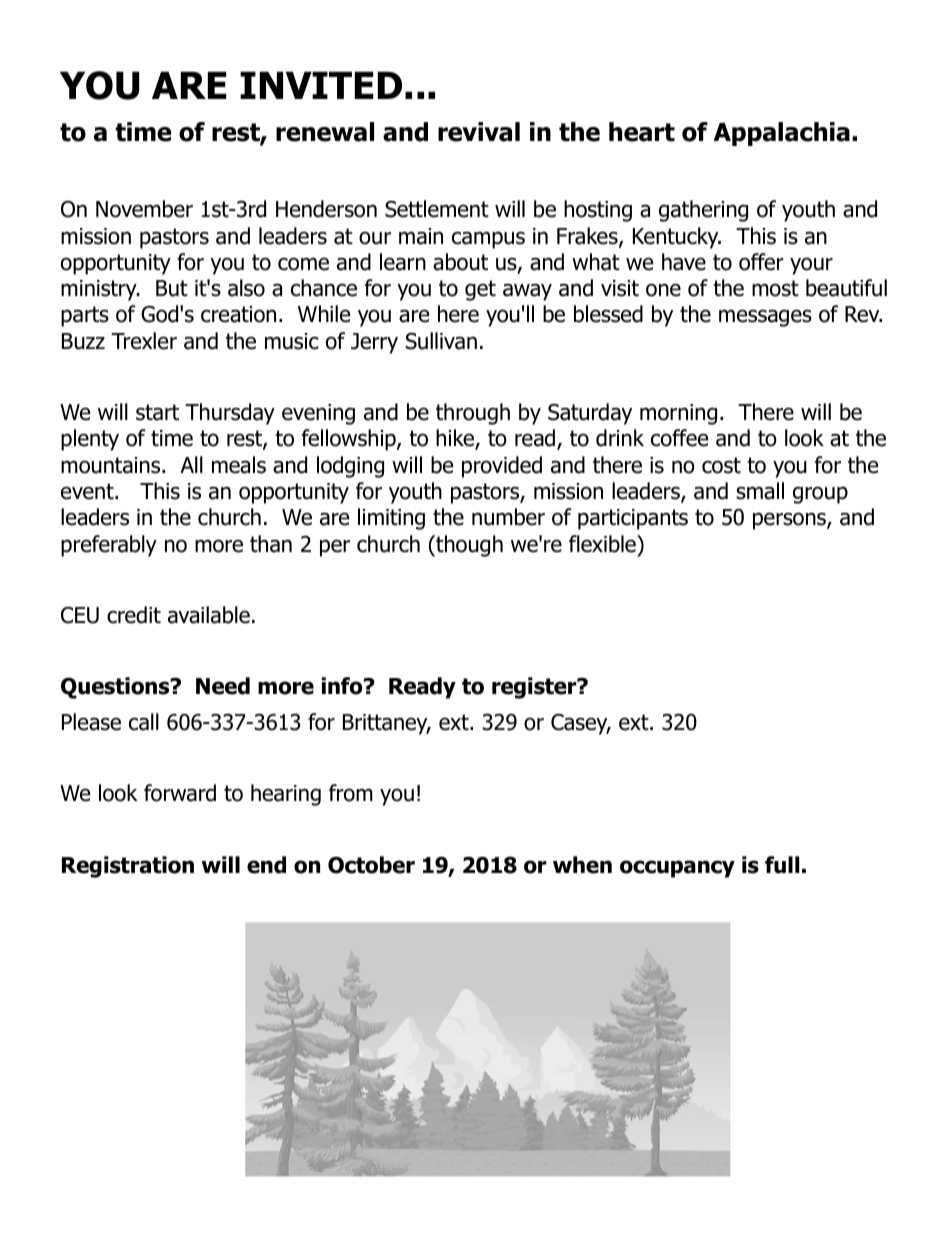  I want to click on persons, so click(790, 521).
